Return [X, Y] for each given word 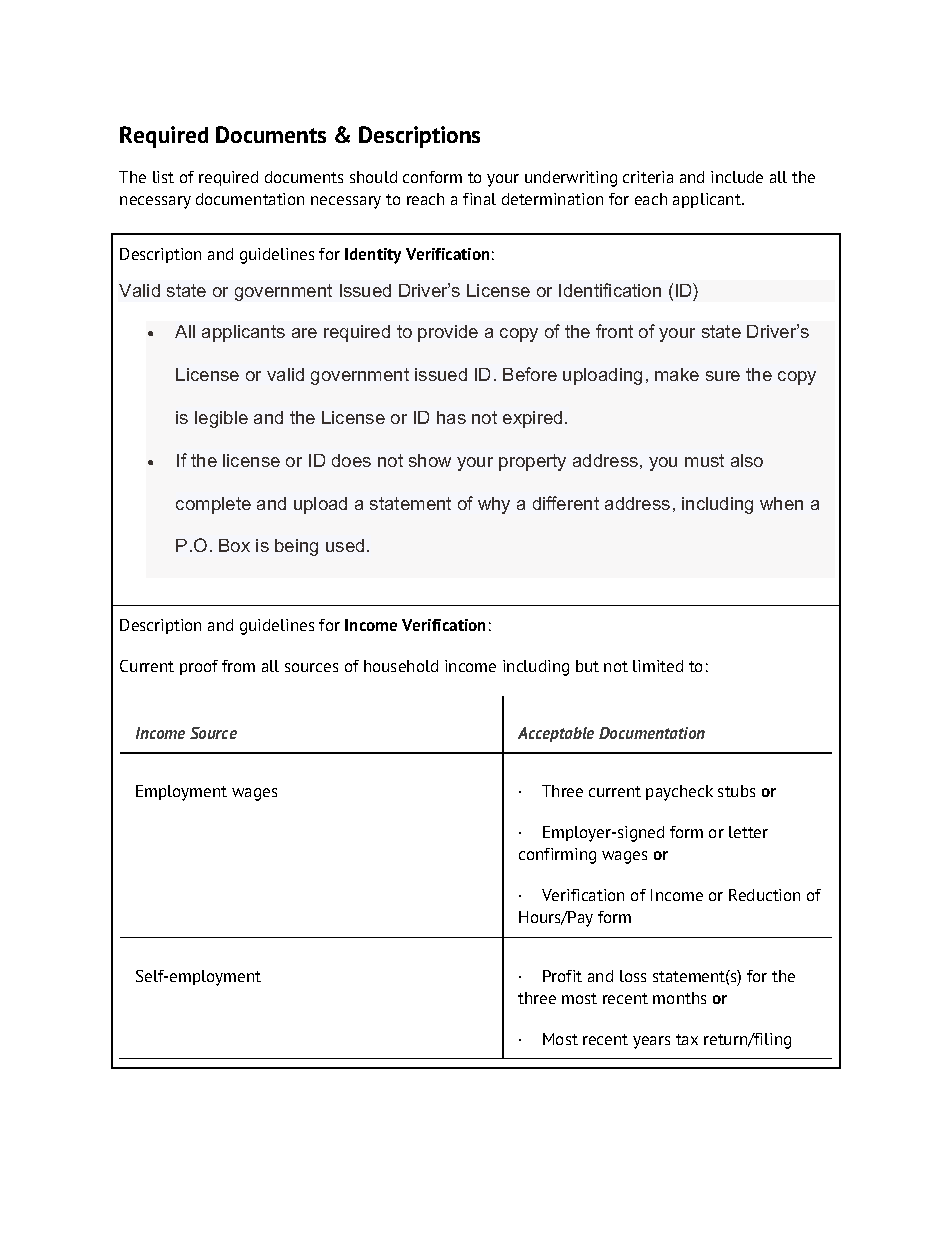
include [737, 177]
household [401, 666]
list [163, 177]
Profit [562, 976]
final [479, 199]
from [238, 666]
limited [658, 666]
